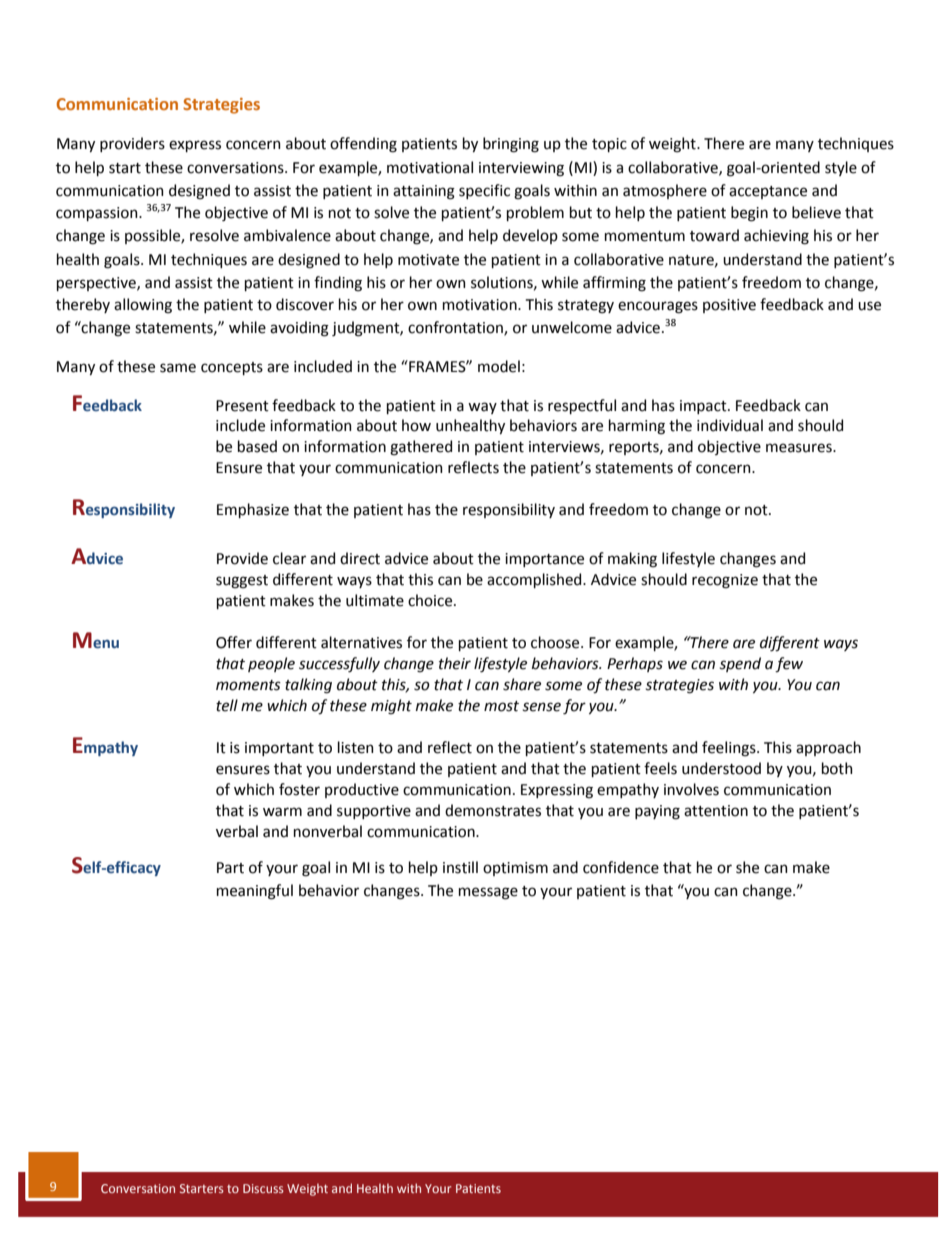  What do you see at coordinates (234, 642) in the page?
I see `Offer` at bounding box center [234, 642].
